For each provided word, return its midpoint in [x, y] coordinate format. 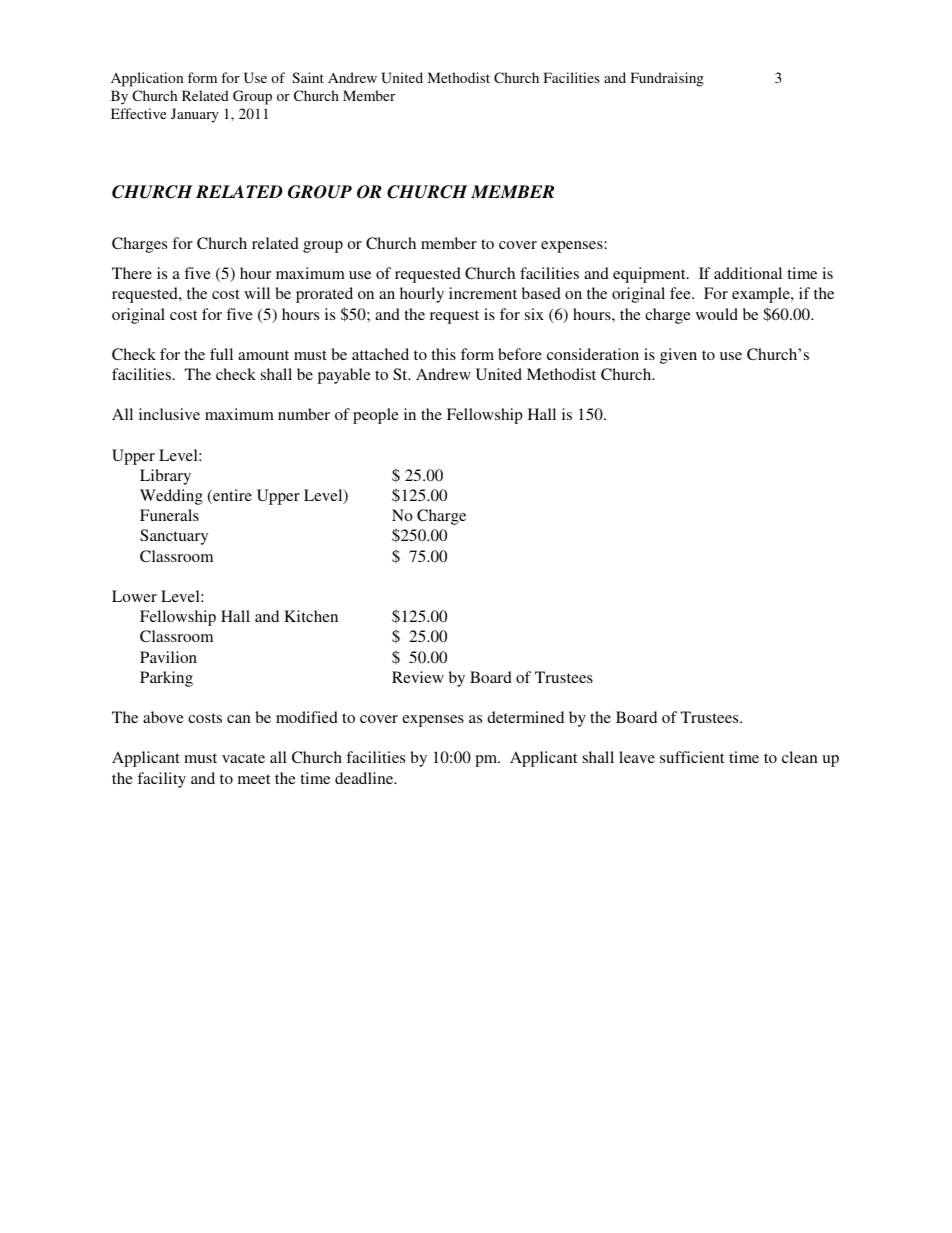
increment [483, 293]
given [678, 356]
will [257, 293]
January [195, 115]
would [717, 314]
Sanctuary [174, 537]
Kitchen [311, 616]
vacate [243, 758]
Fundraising [667, 79]
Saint [308, 77]
